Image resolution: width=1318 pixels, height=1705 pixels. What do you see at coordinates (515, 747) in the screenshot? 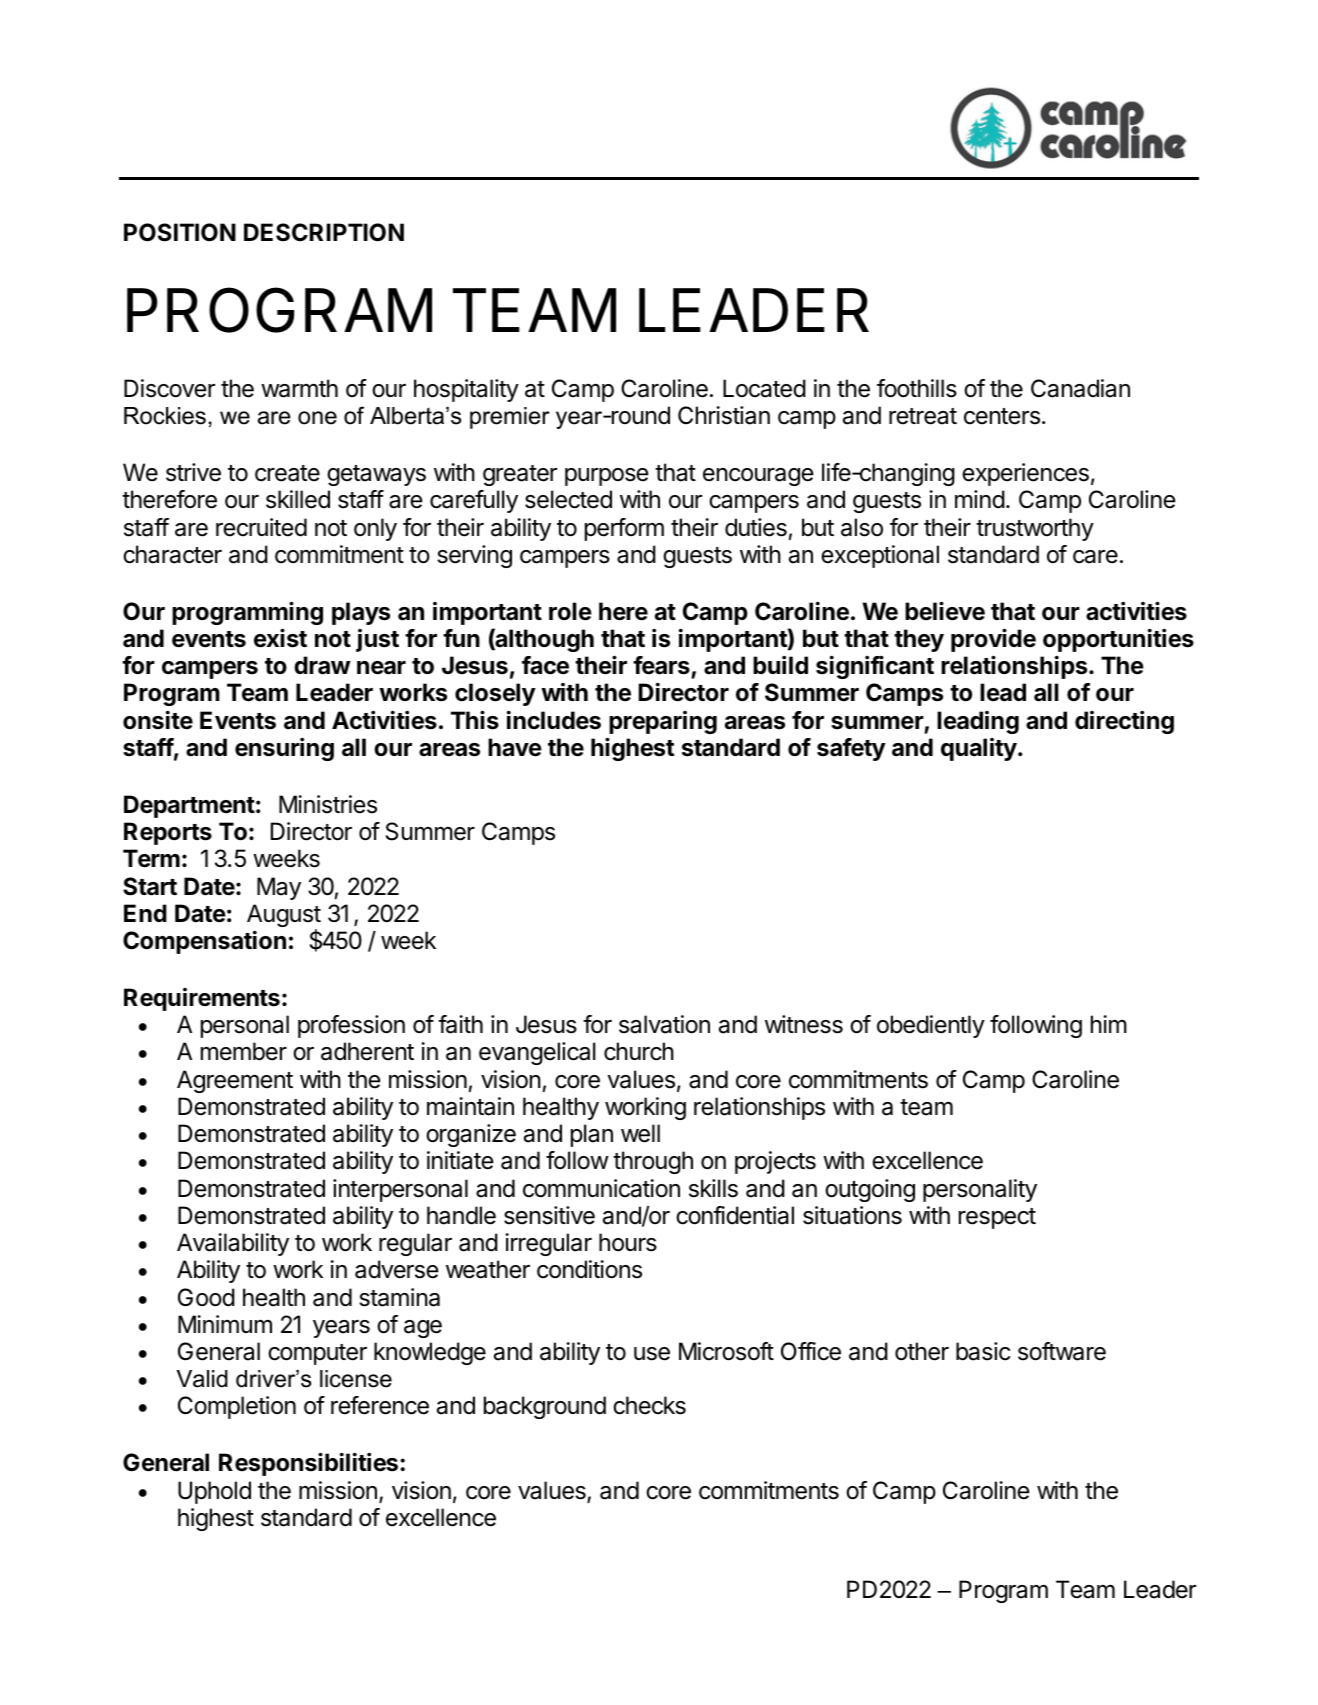
I see `have` at bounding box center [515, 747].
